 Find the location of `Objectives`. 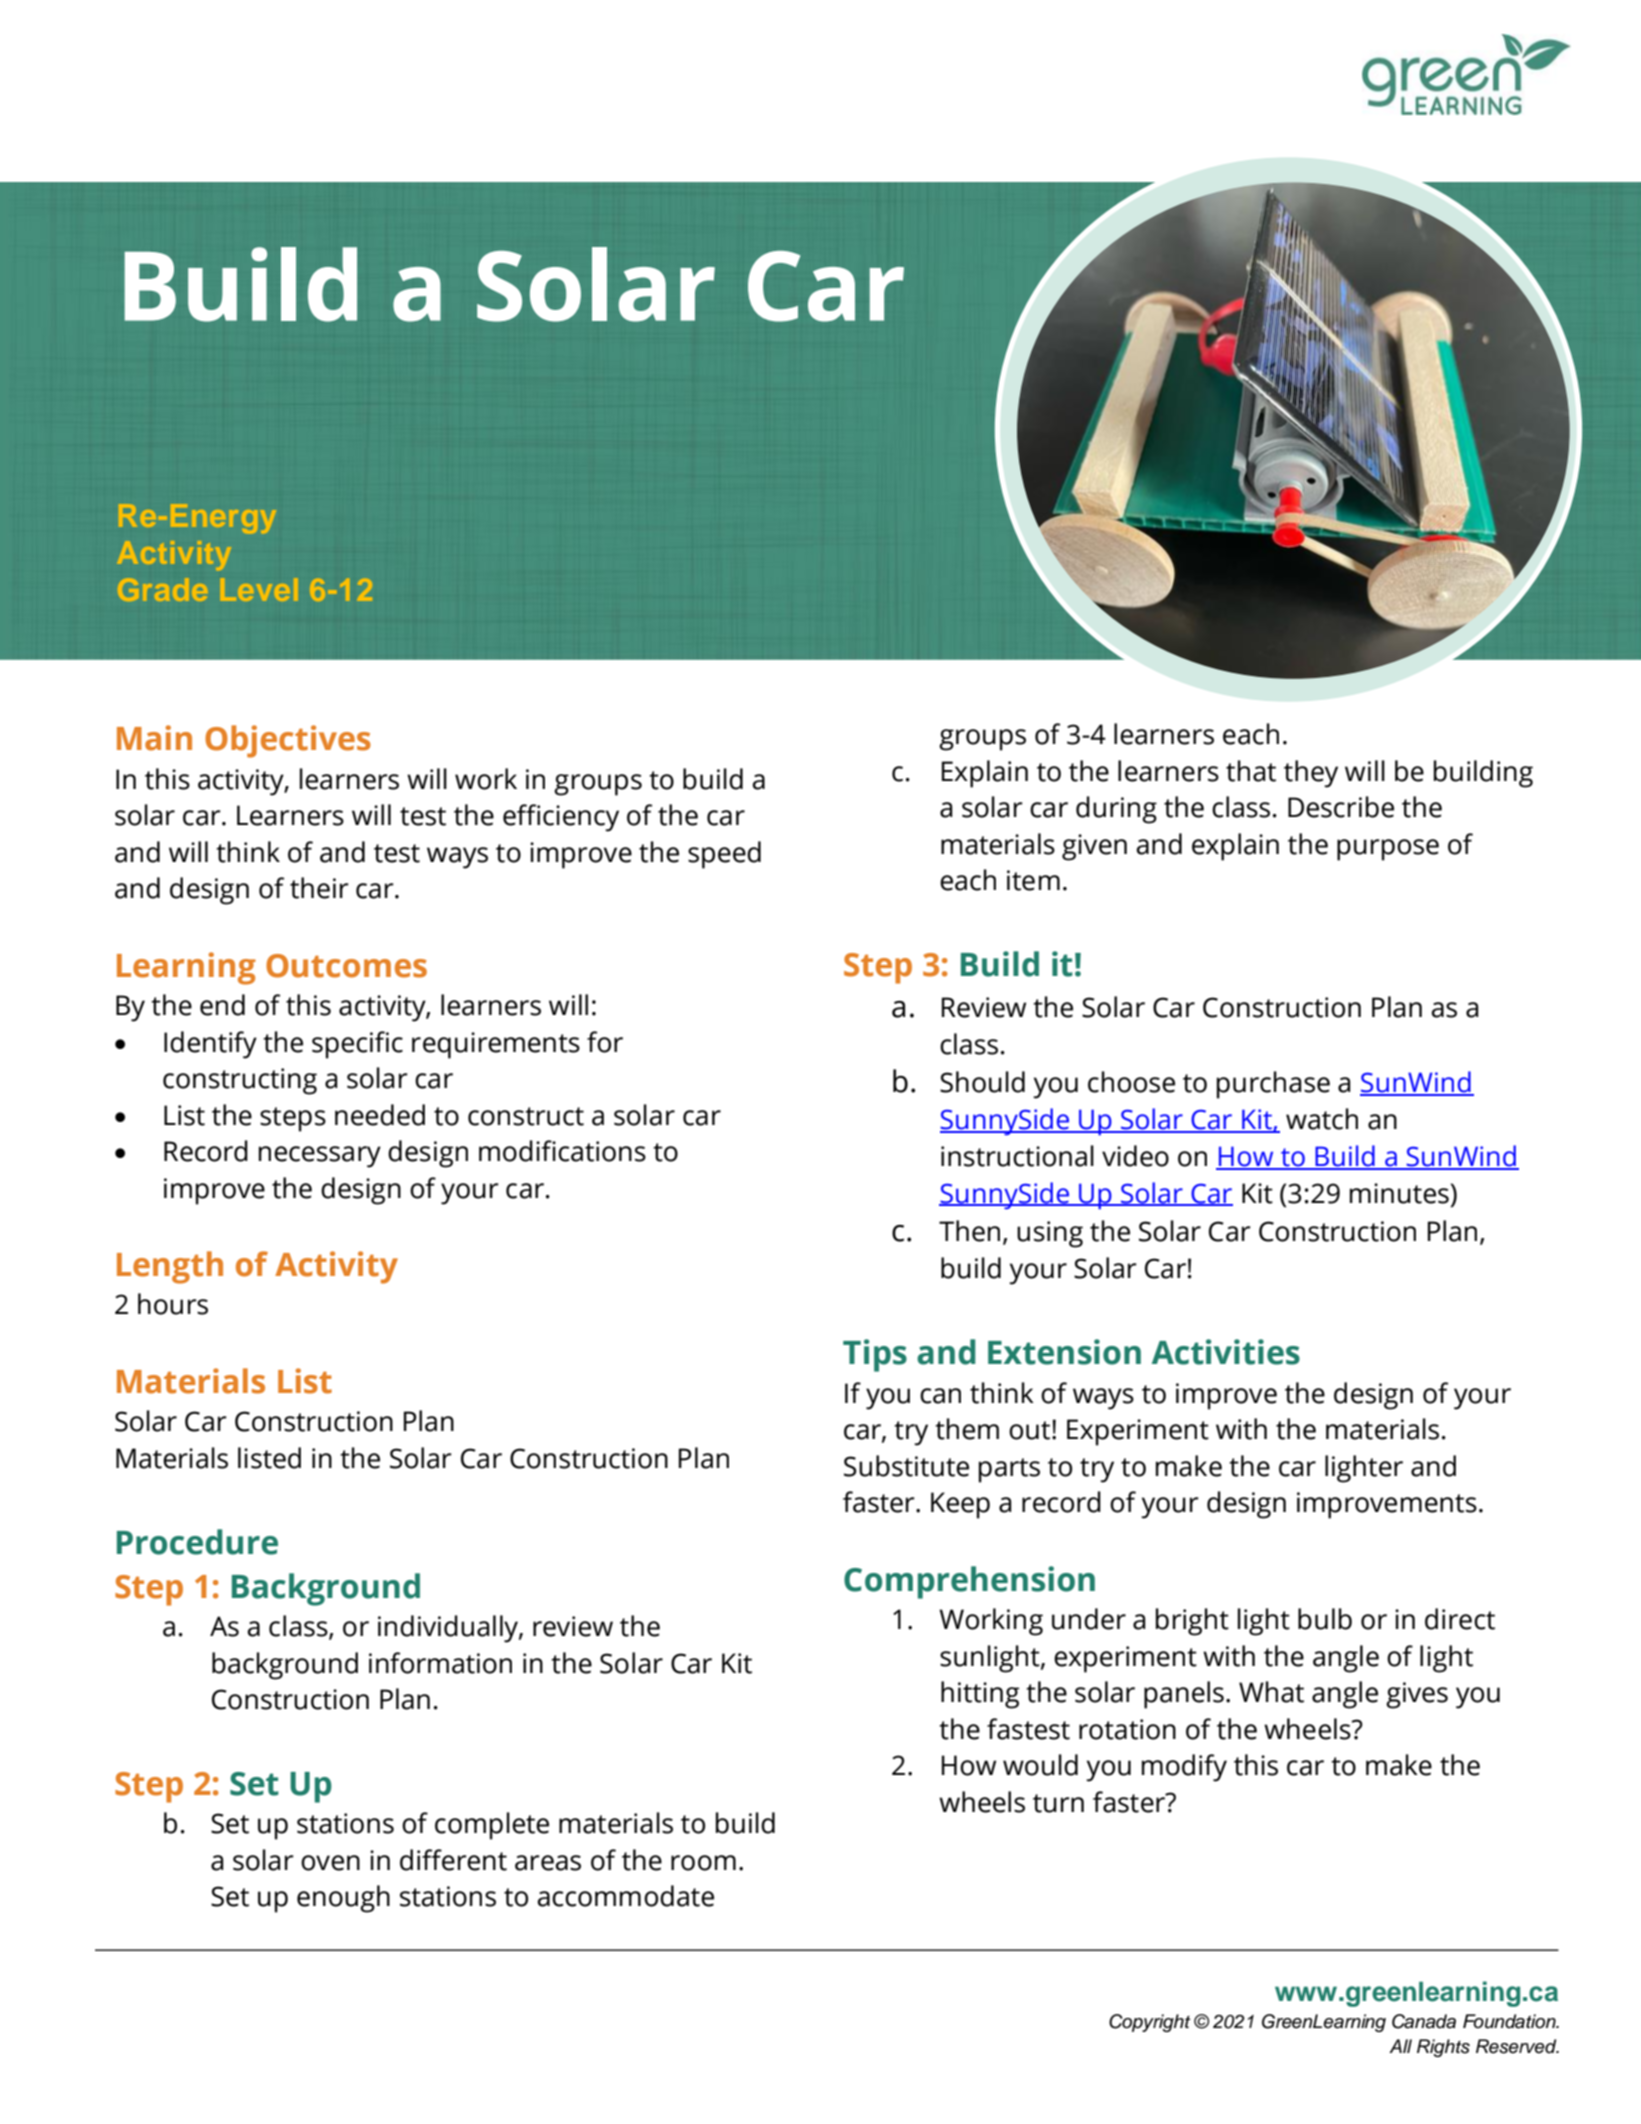

Objectives is located at coordinates (288, 741).
